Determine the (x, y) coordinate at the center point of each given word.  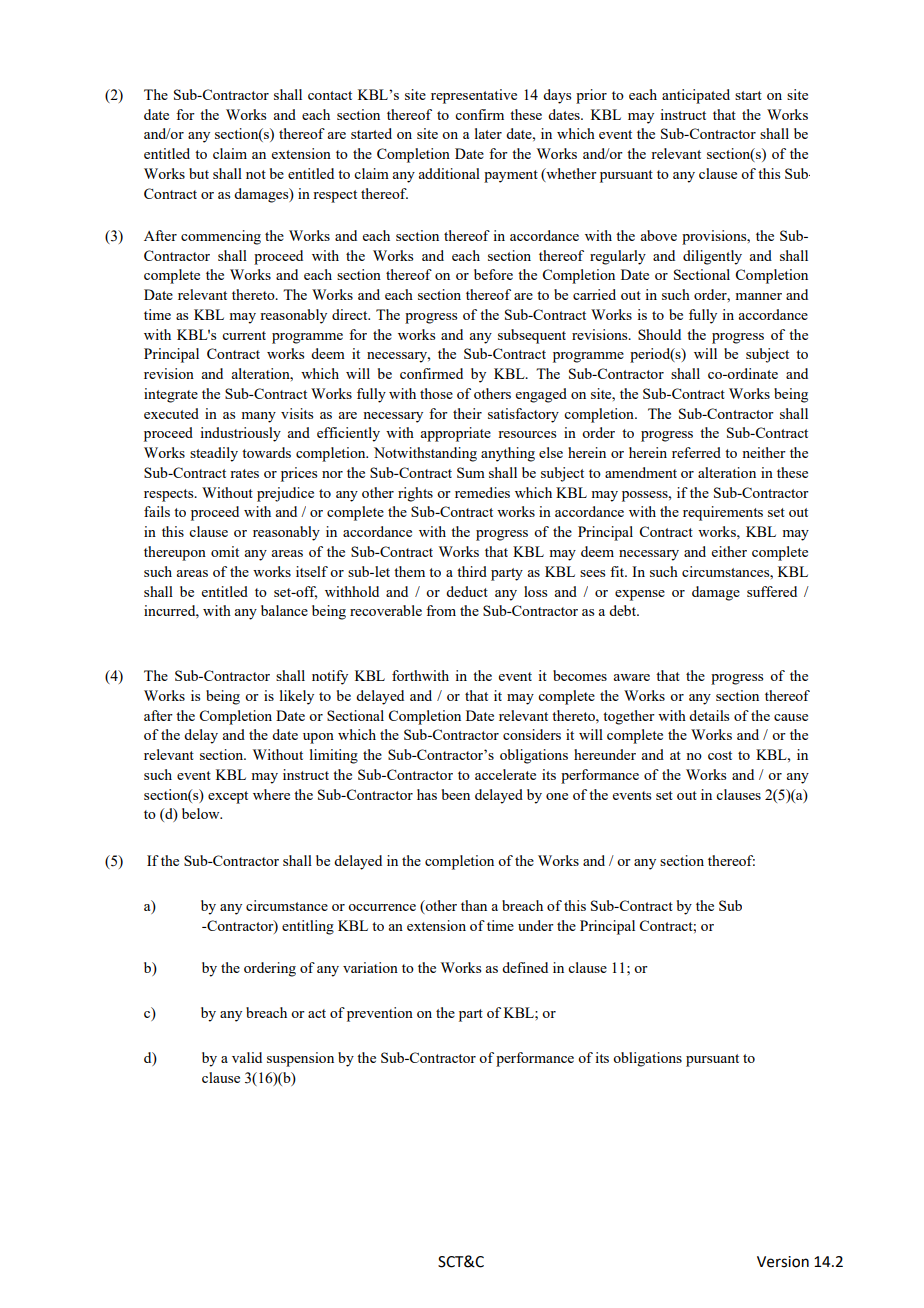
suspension (300, 1059)
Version (783, 1262)
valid (247, 1057)
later (488, 133)
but (199, 173)
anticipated (696, 96)
